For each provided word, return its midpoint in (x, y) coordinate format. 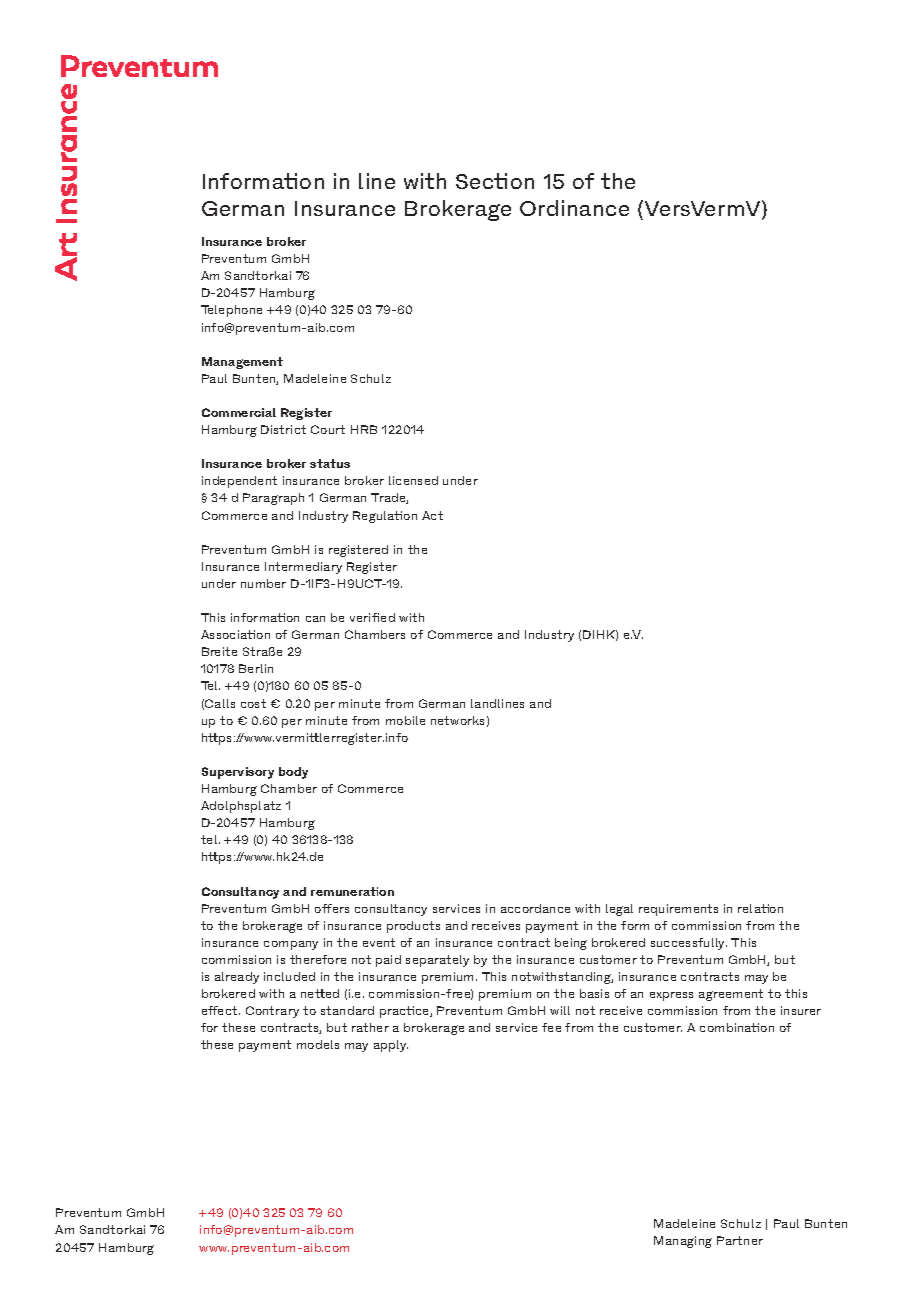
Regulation (385, 517)
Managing (683, 1242)
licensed (413, 480)
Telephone (231, 311)
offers (332, 908)
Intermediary (303, 568)
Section (495, 181)
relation (760, 908)
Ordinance (574, 208)
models (318, 1044)
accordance (535, 908)
